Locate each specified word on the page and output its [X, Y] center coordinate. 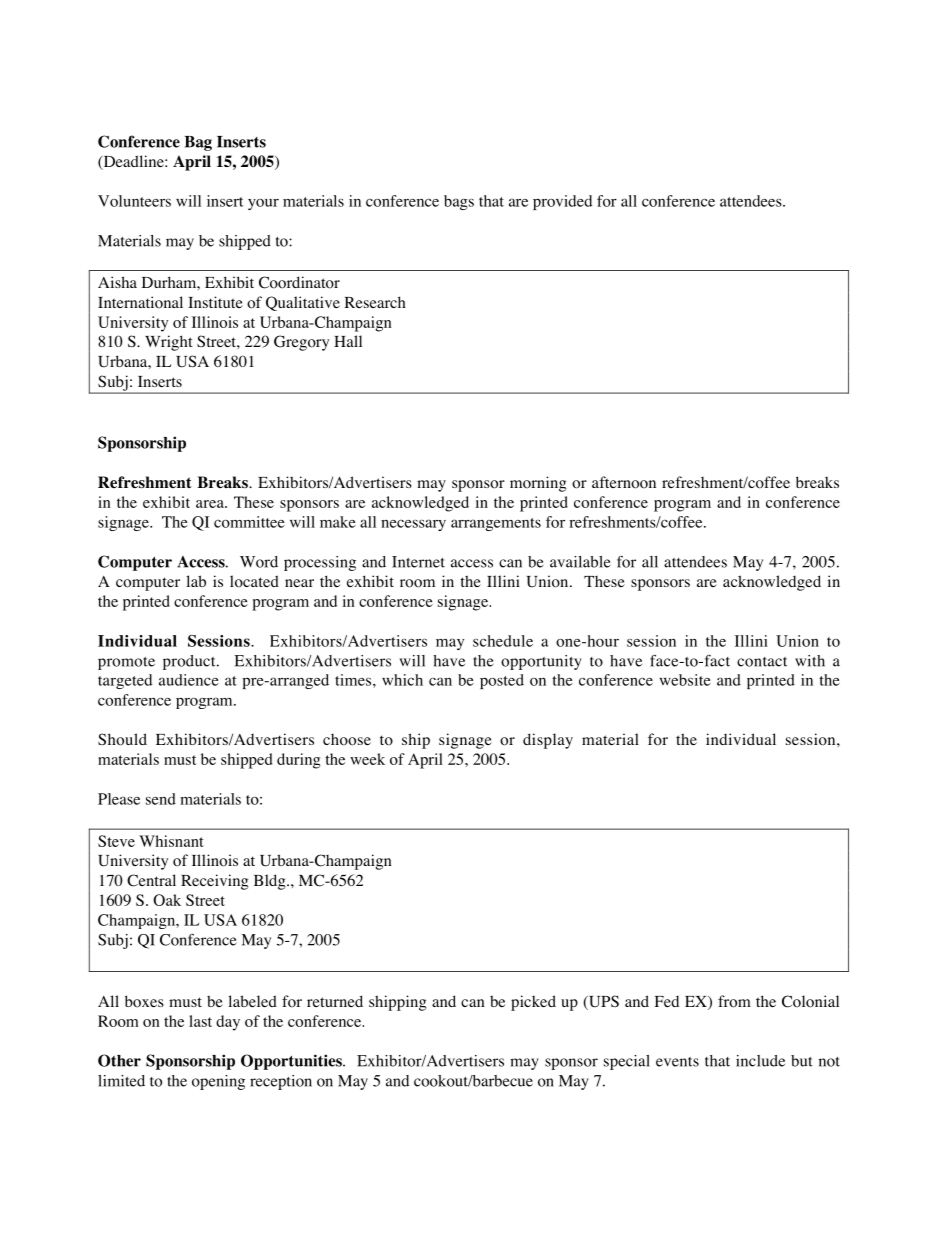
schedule [503, 641]
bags [459, 202]
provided [562, 202]
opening [218, 1082]
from [734, 1001]
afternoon [624, 482]
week [367, 759]
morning [538, 484]
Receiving [214, 882]
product [190, 662]
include [760, 1061]
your [263, 204]
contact [762, 662]
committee [249, 522]
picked [533, 1003]
